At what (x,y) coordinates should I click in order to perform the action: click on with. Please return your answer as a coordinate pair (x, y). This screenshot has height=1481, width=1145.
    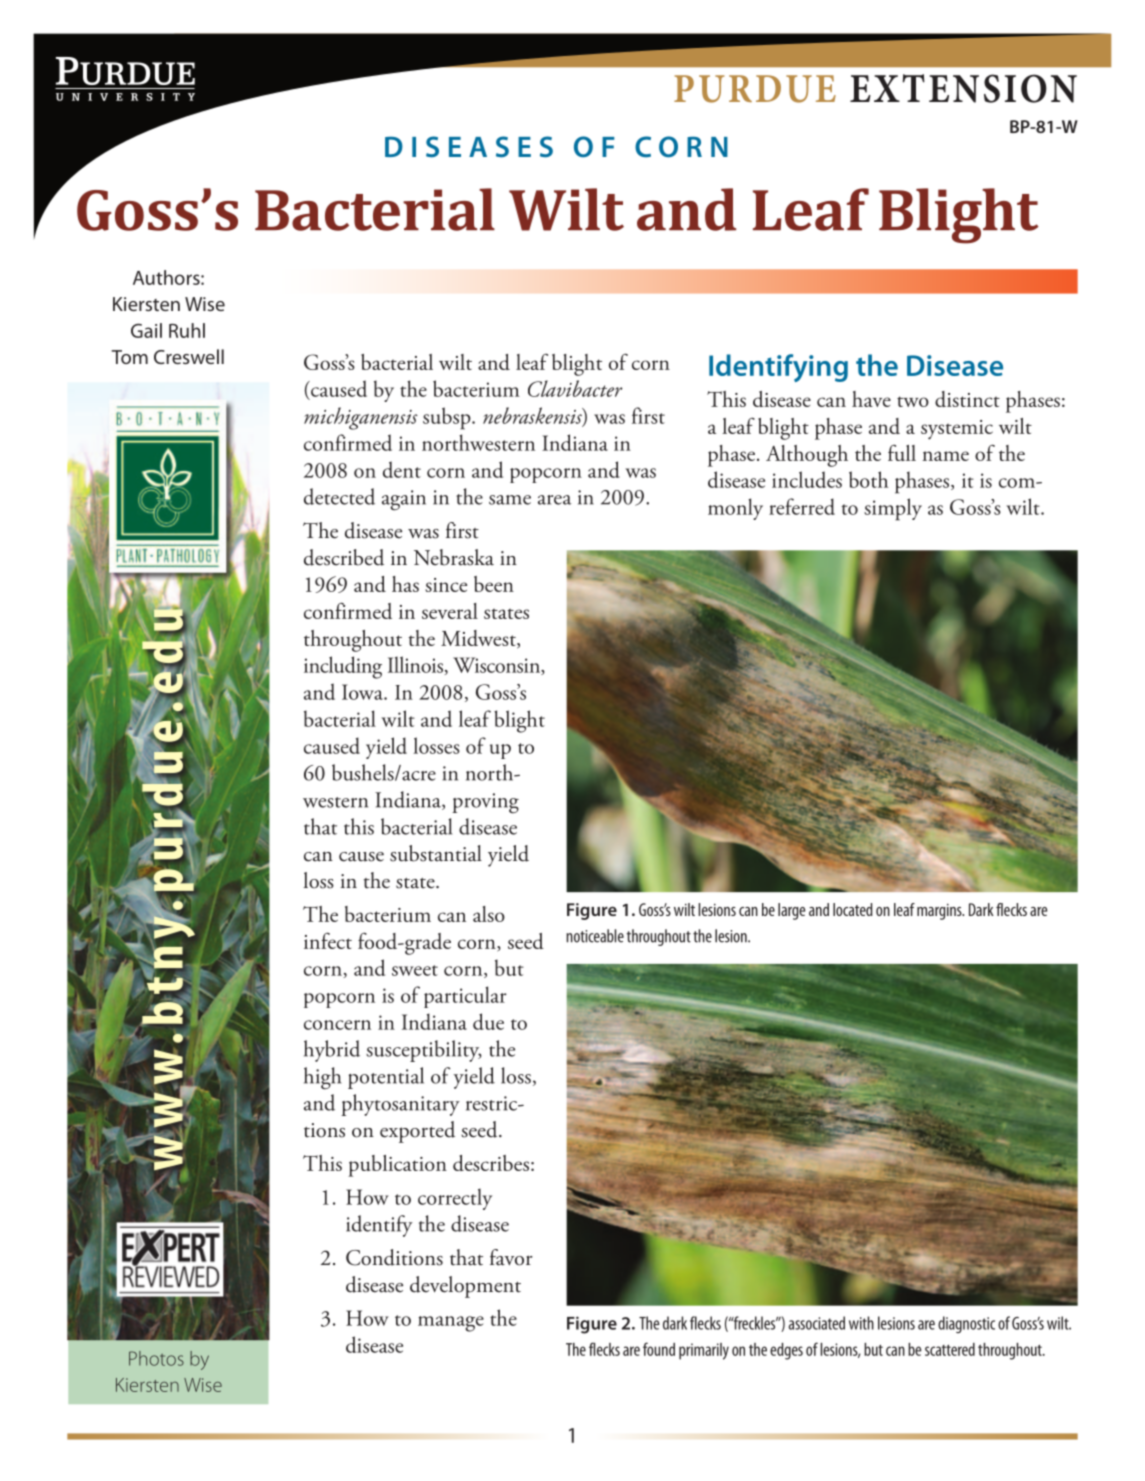
    Looking at the image, I should click on (861, 1323).
